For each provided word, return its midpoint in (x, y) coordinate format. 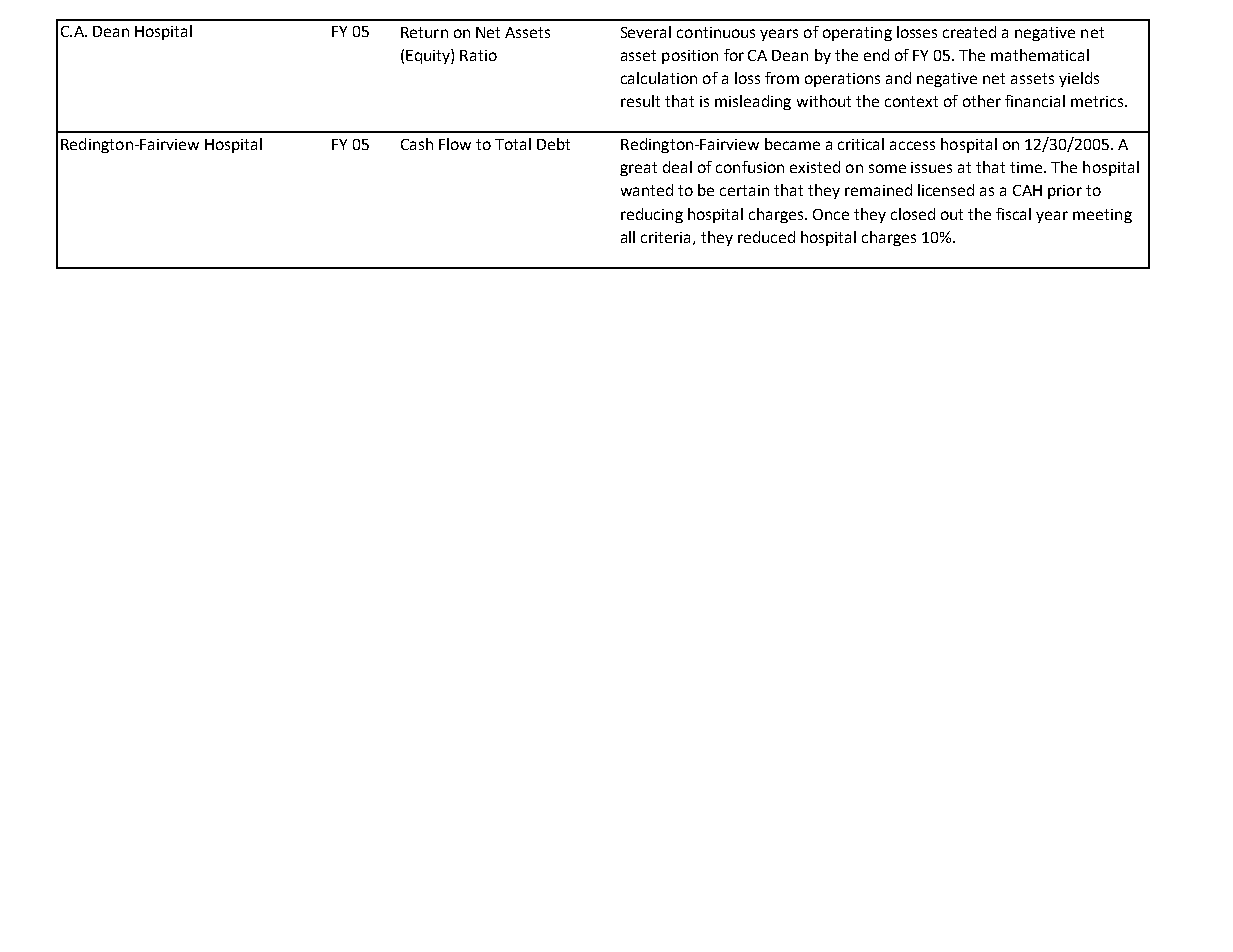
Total (513, 144)
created (969, 32)
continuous (716, 32)
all (628, 237)
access (912, 145)
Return (424, 32)
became (792, 144)
